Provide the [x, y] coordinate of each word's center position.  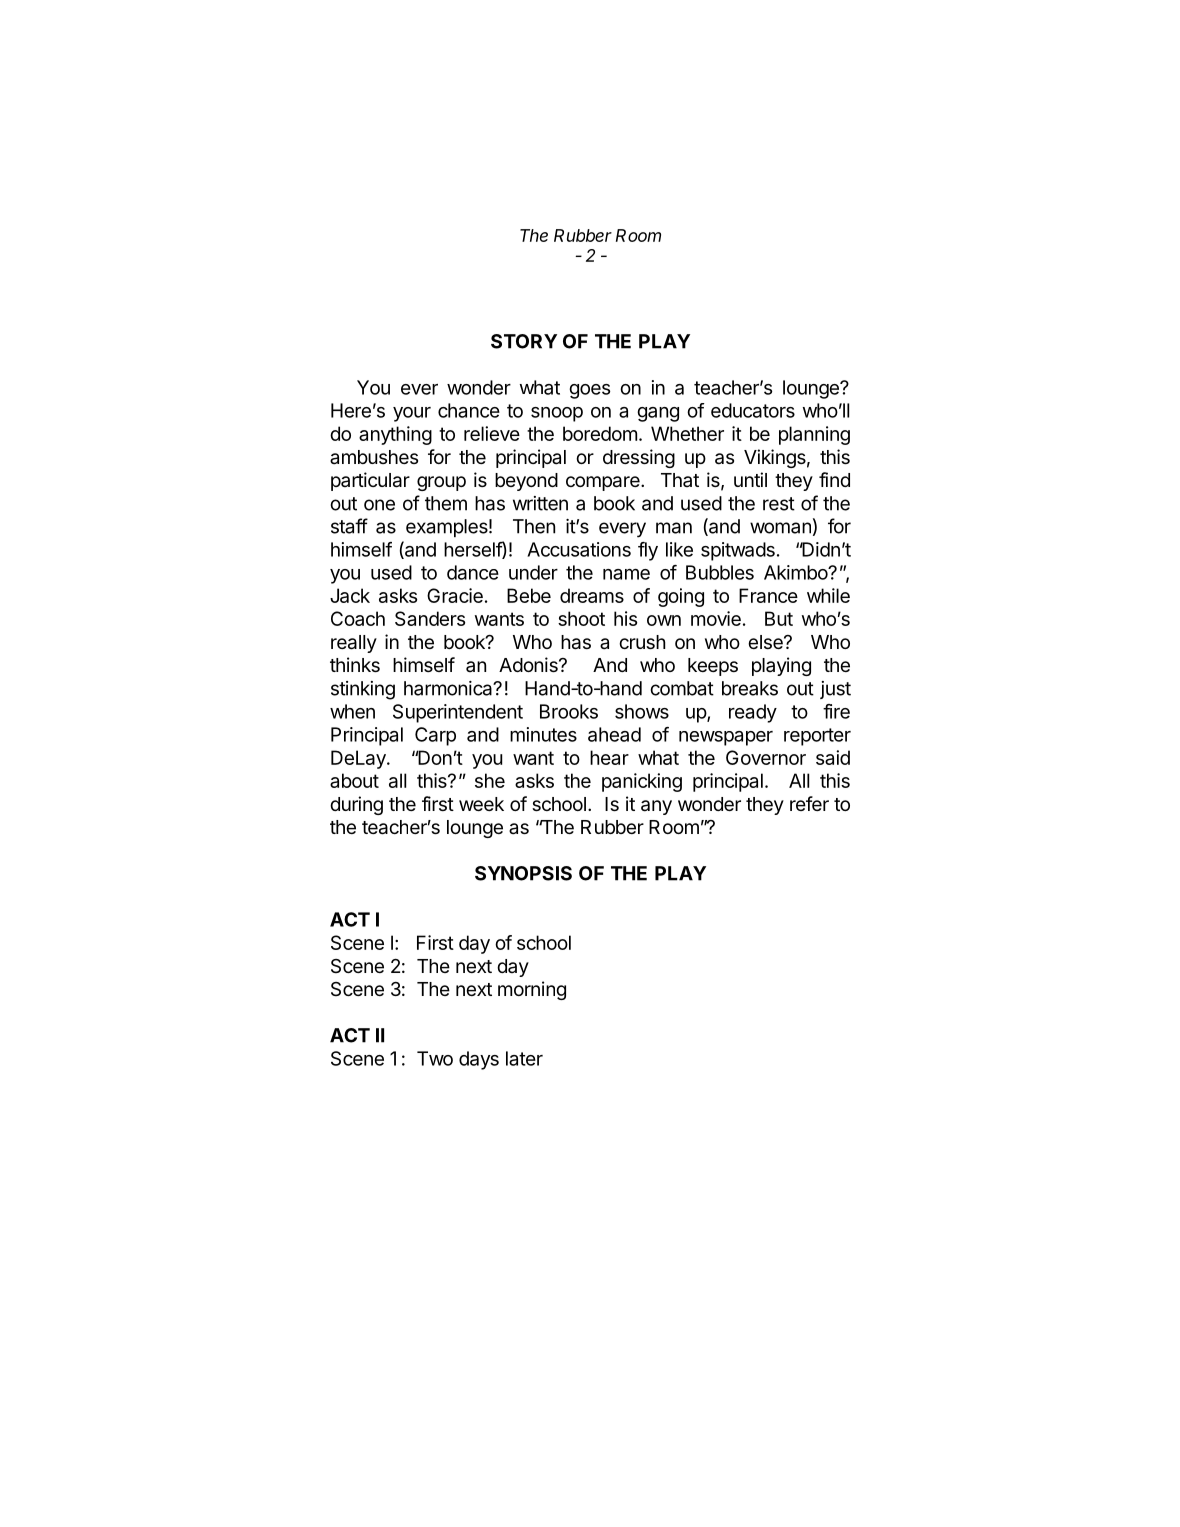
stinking [363, 690]
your [412, 414]
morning [532, 990]
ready [753, 713]
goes [589, 391]
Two [435, 1058]
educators [753, 410]
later [524, 1058]
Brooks [569, 711]
